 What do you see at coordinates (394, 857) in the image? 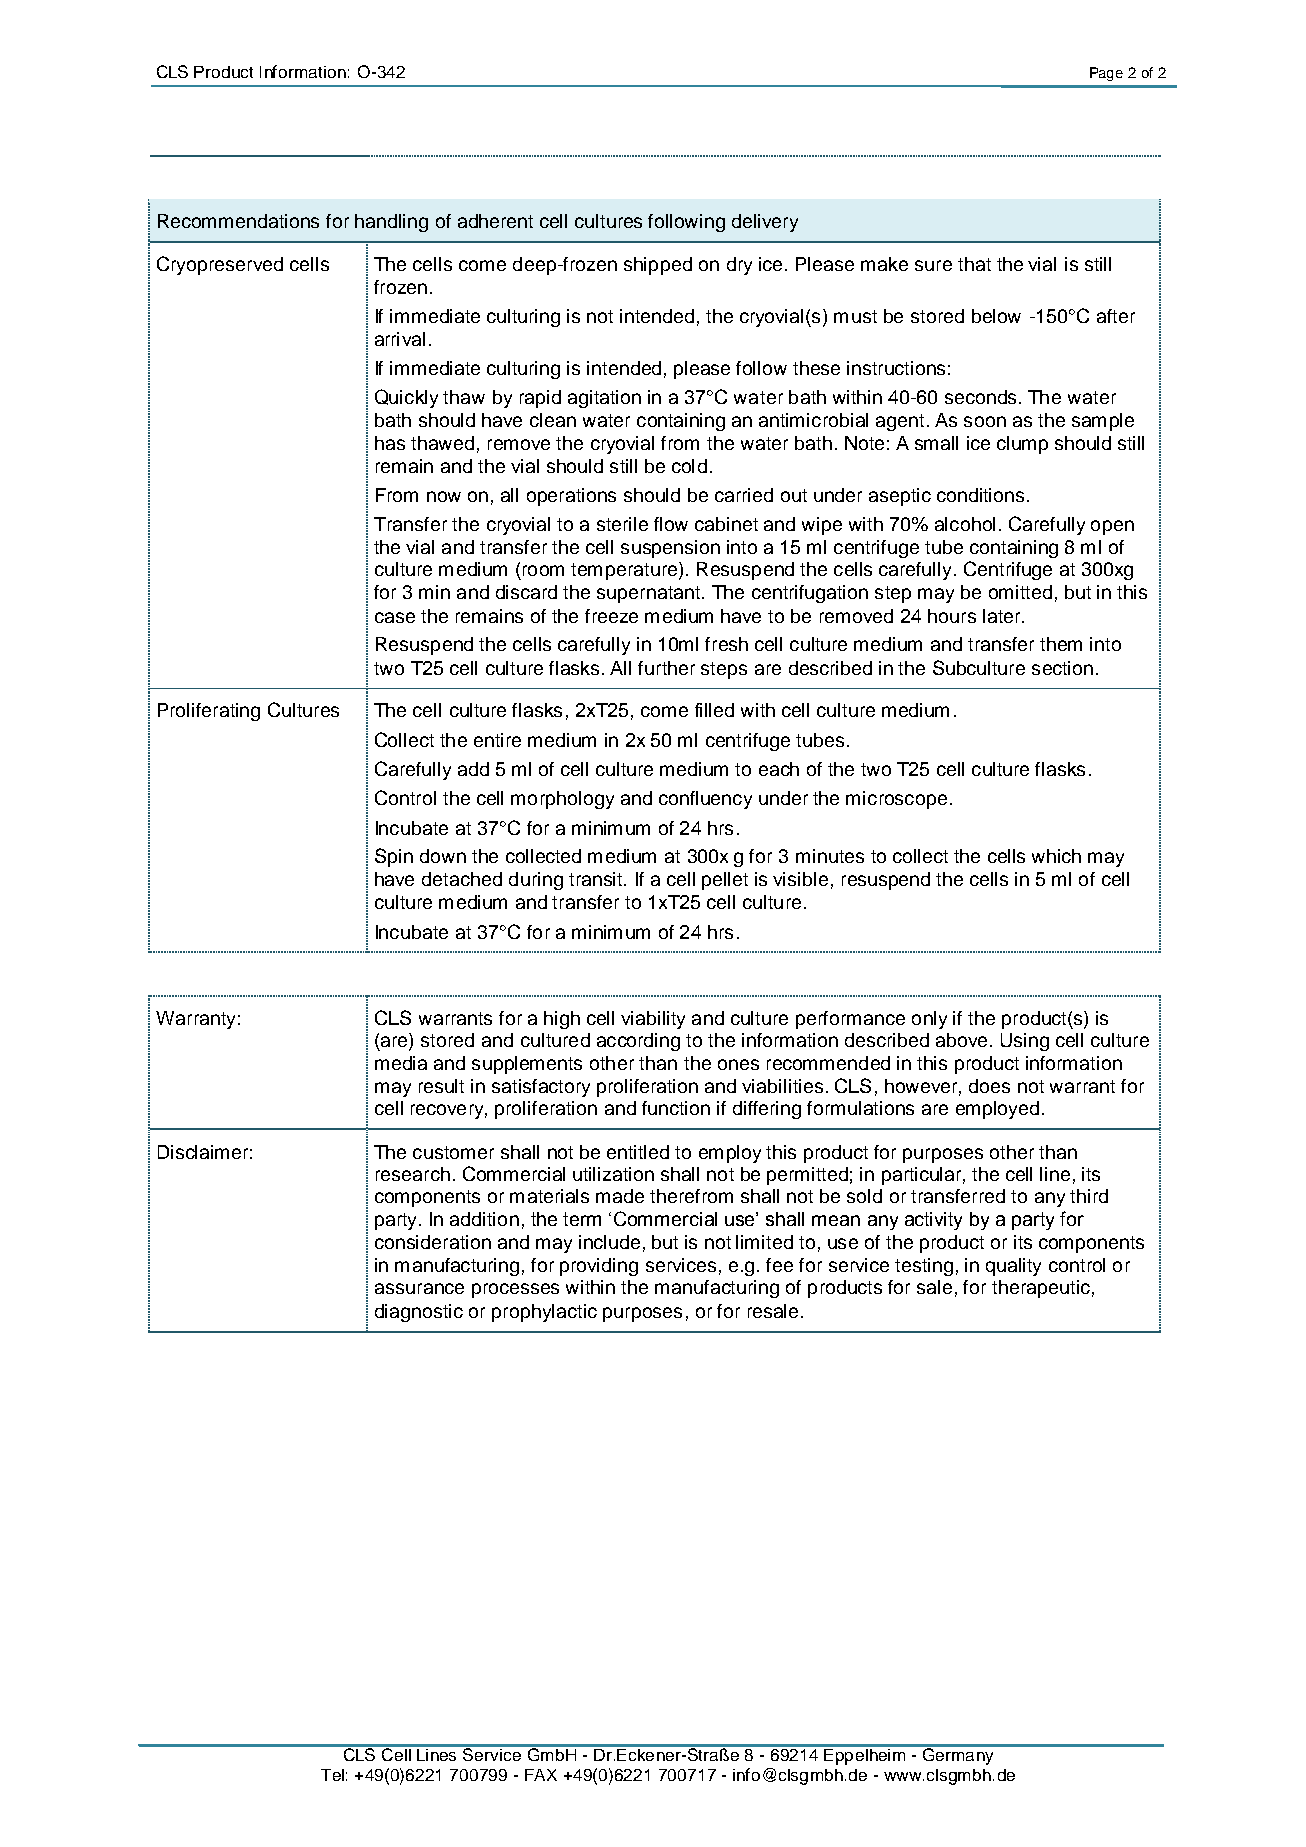
I see `Spin` at bounding box center [394, 857].
